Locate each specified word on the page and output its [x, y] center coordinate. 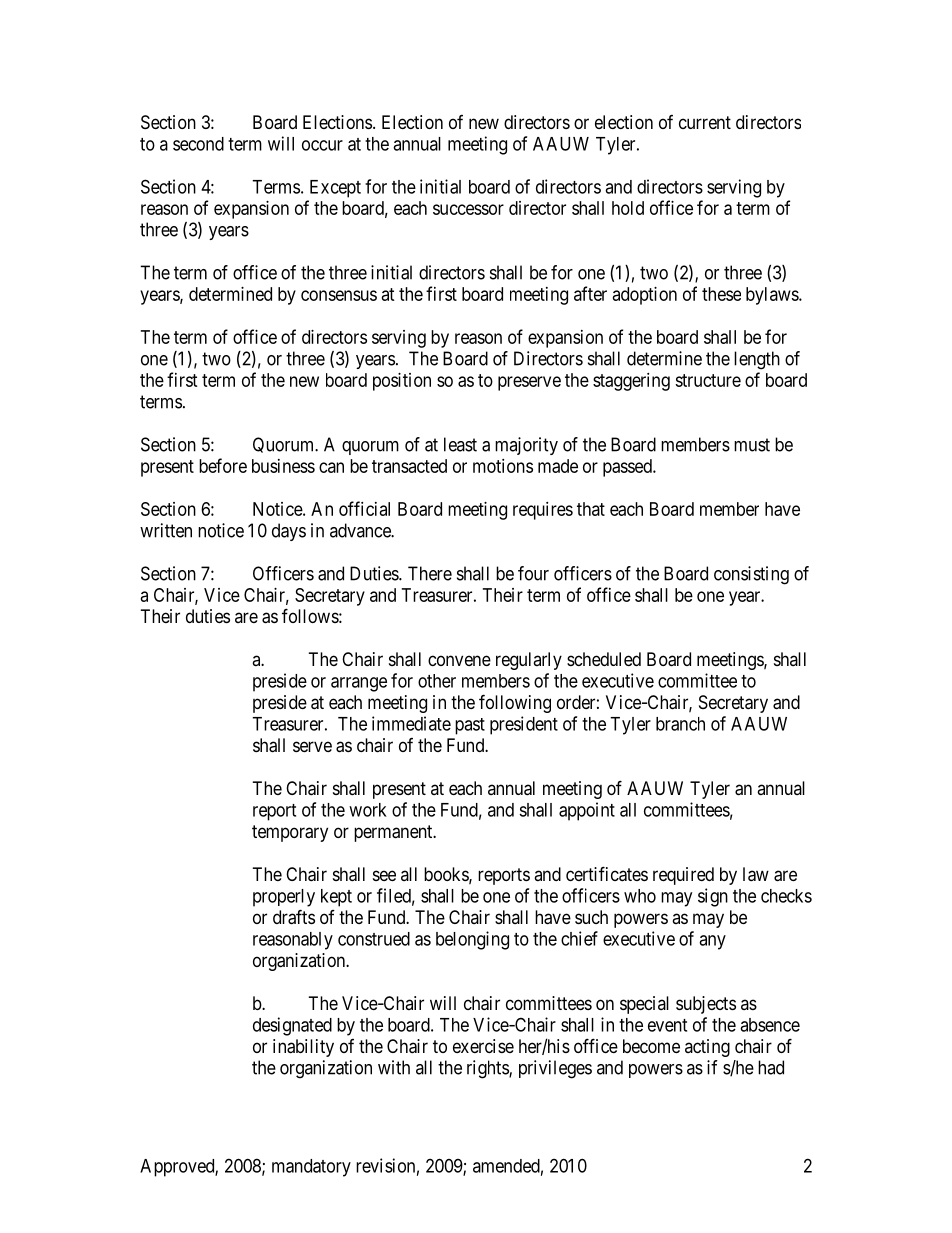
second [198, 144]
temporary [290, 833]
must [752, 445]
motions [503, 466]
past [470, 726]
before [223, 465]
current [705, 122]
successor [468, 209]
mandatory [311, 1168]
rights [488, 1069]
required [683, 876]
